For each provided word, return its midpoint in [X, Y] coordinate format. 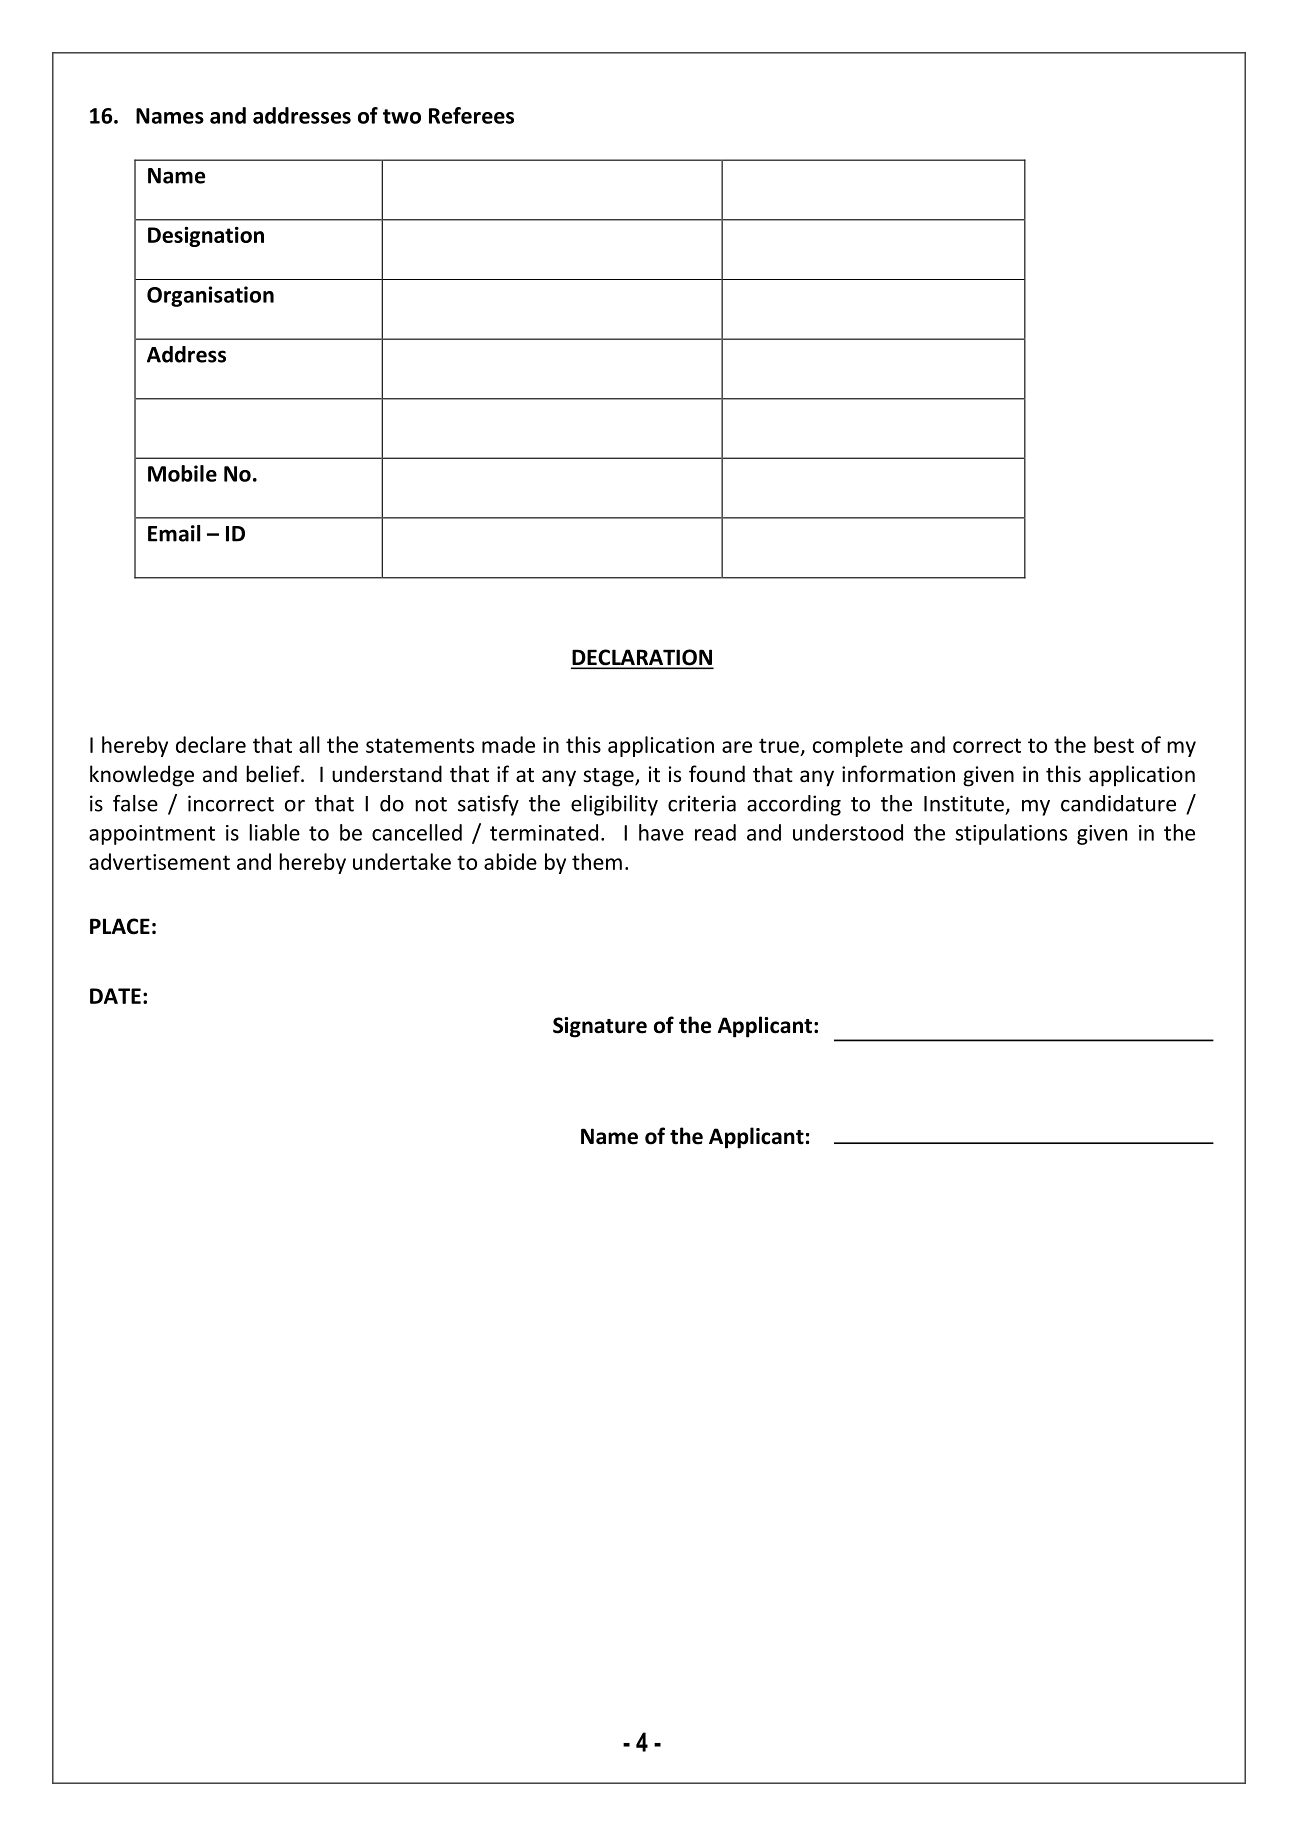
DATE [115, 996]
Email [174, 533]
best [1114, 744]
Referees [471, 115]
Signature [600, 1027]
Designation [206, 236]
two [402, 116]
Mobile [182, 473]
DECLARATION [642, 658]
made [508, 744]
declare [211, 744]
